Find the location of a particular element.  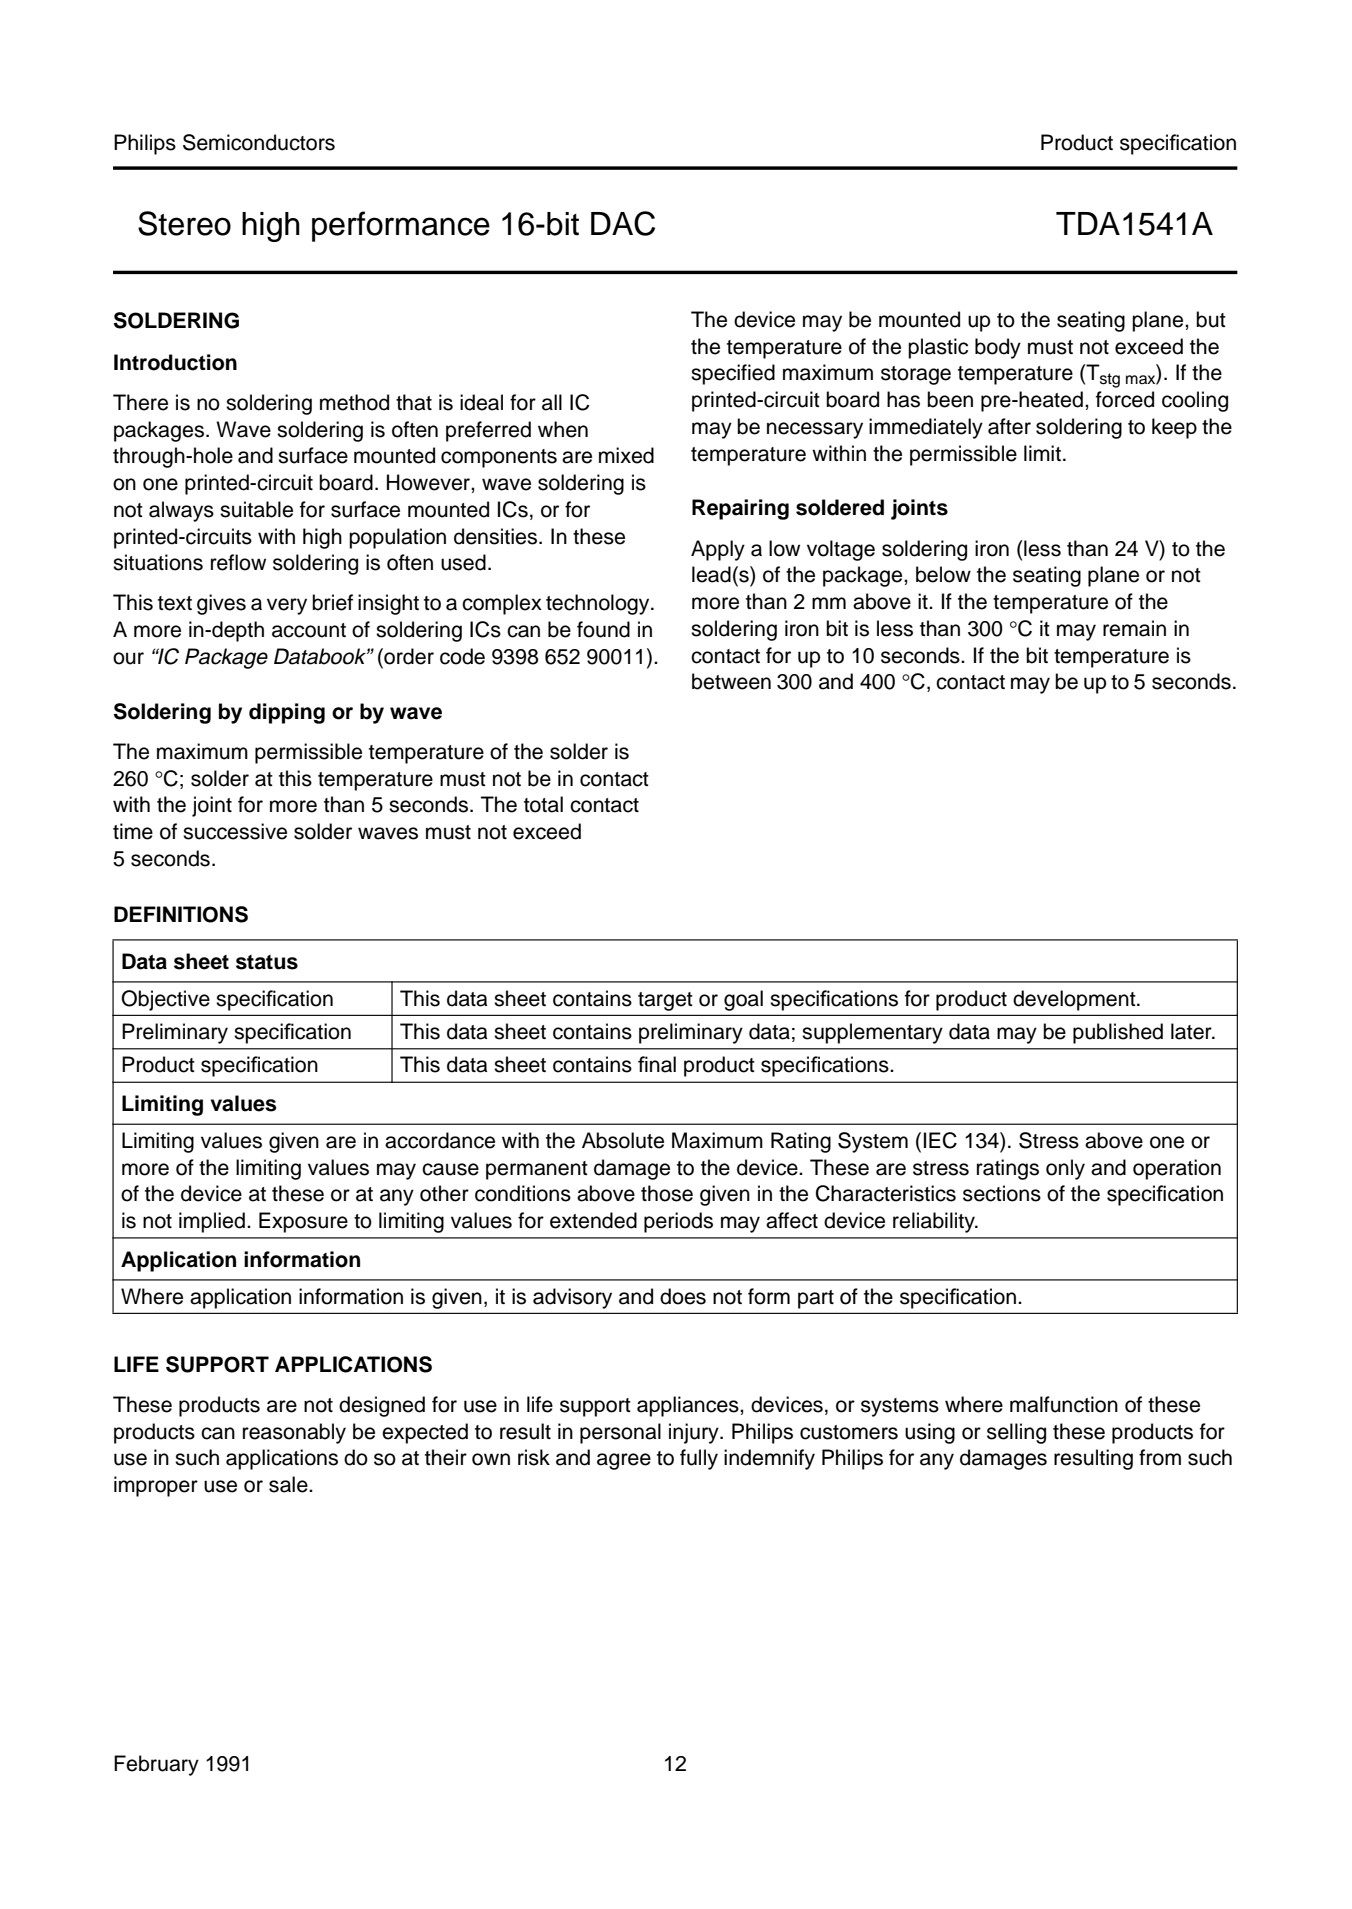

reasonably is located at coordinates (294, 1433).
